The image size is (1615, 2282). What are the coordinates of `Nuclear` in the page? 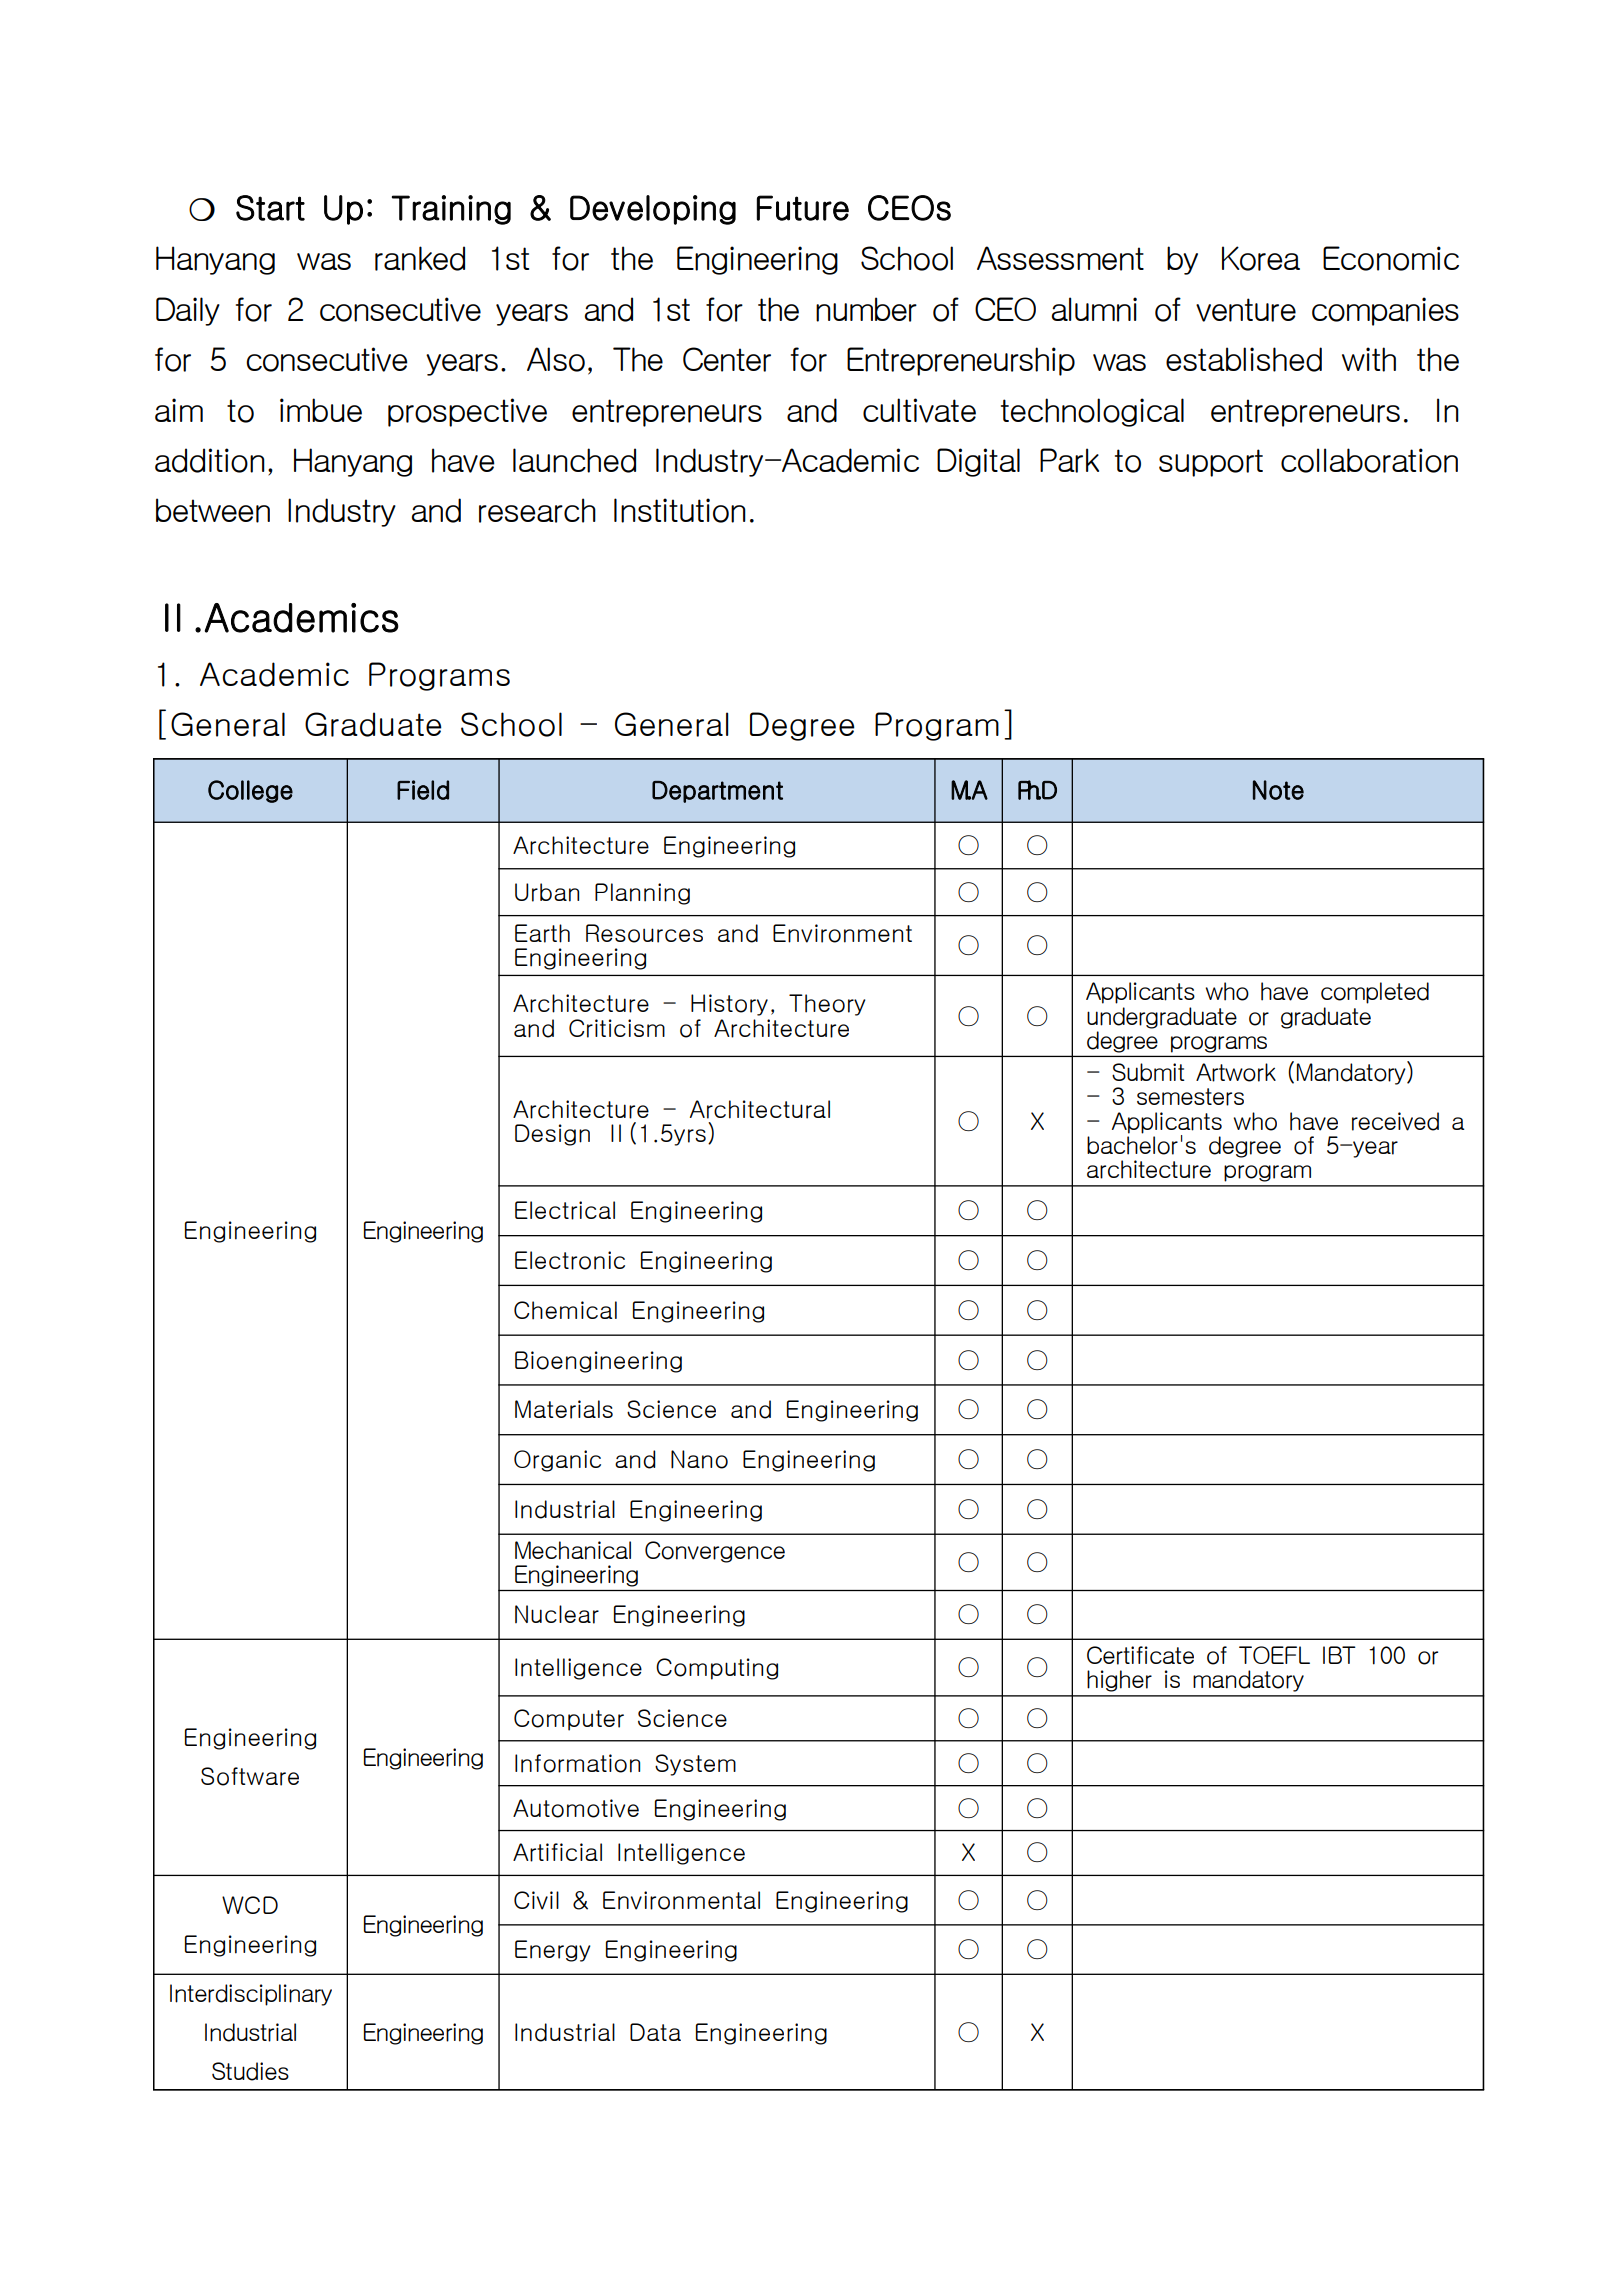 It's located at (557, 1614).
